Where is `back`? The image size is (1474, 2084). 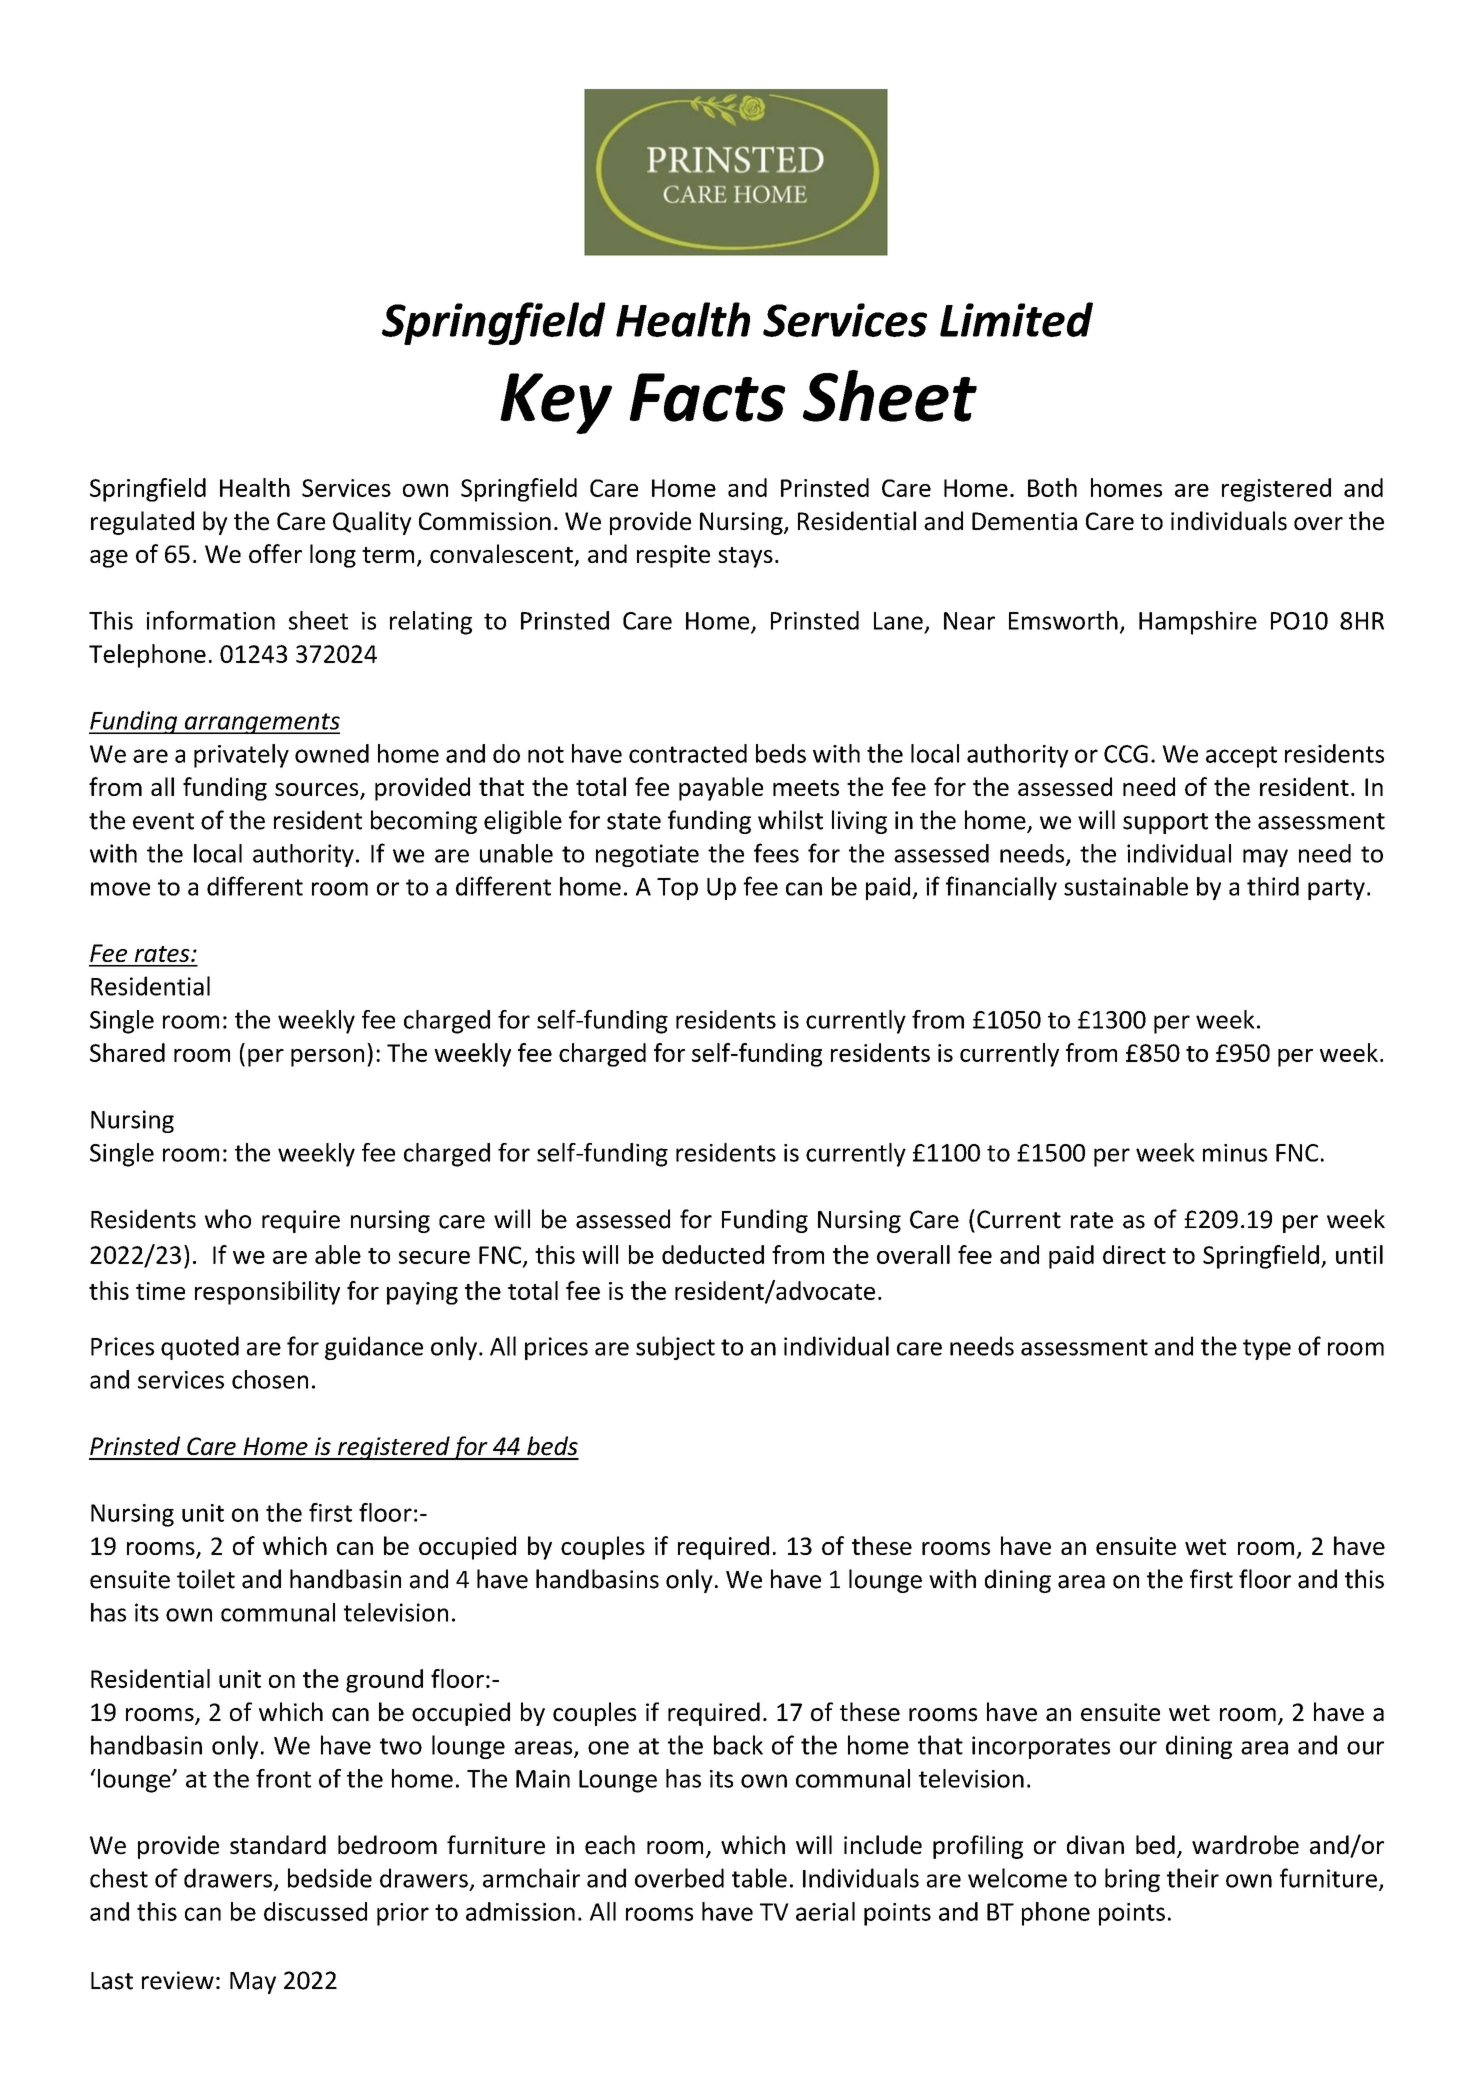 back is located at coordinates (738, 1745).
